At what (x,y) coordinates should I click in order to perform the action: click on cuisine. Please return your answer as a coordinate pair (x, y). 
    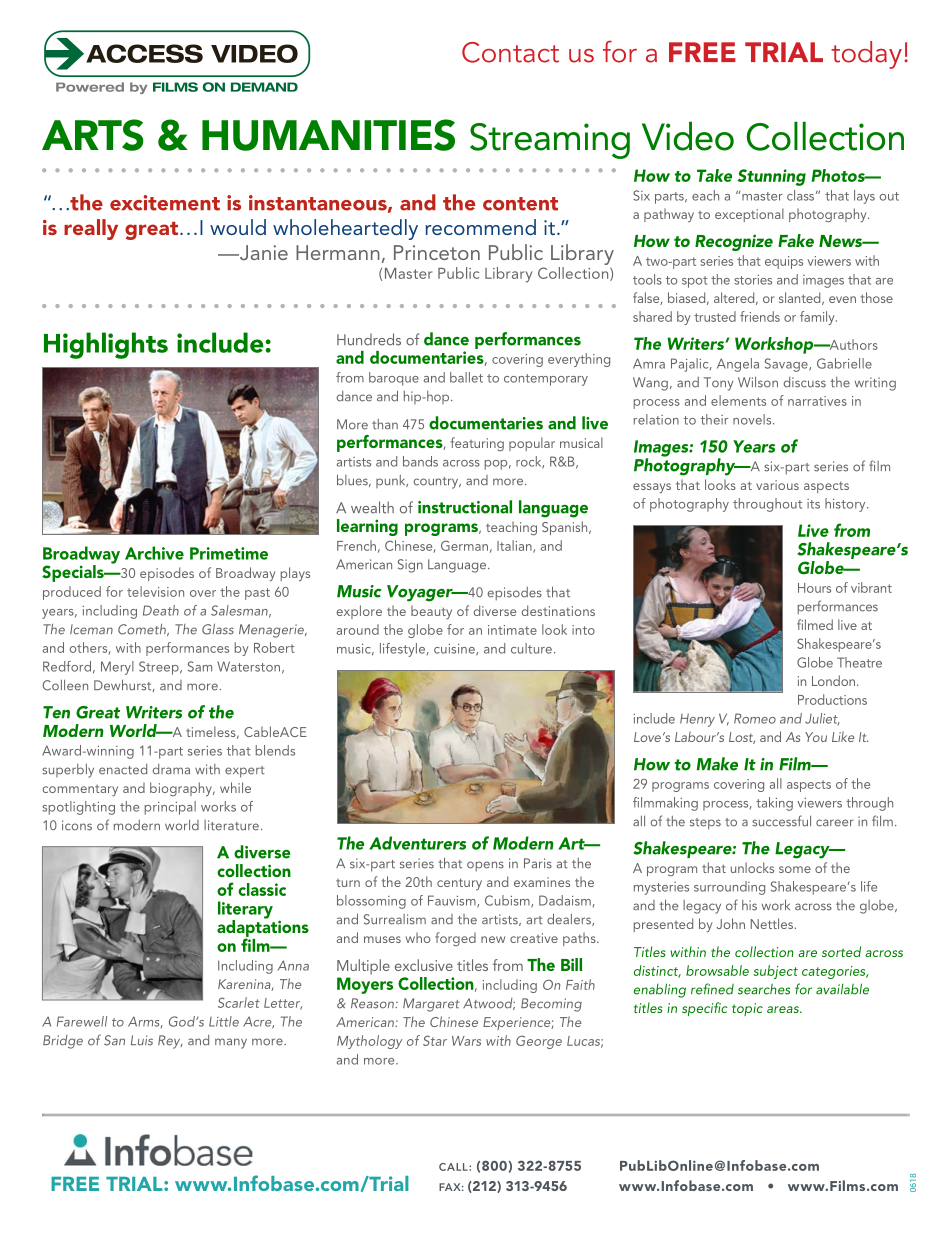
    Looking at the image, I should click on (455, 650).
